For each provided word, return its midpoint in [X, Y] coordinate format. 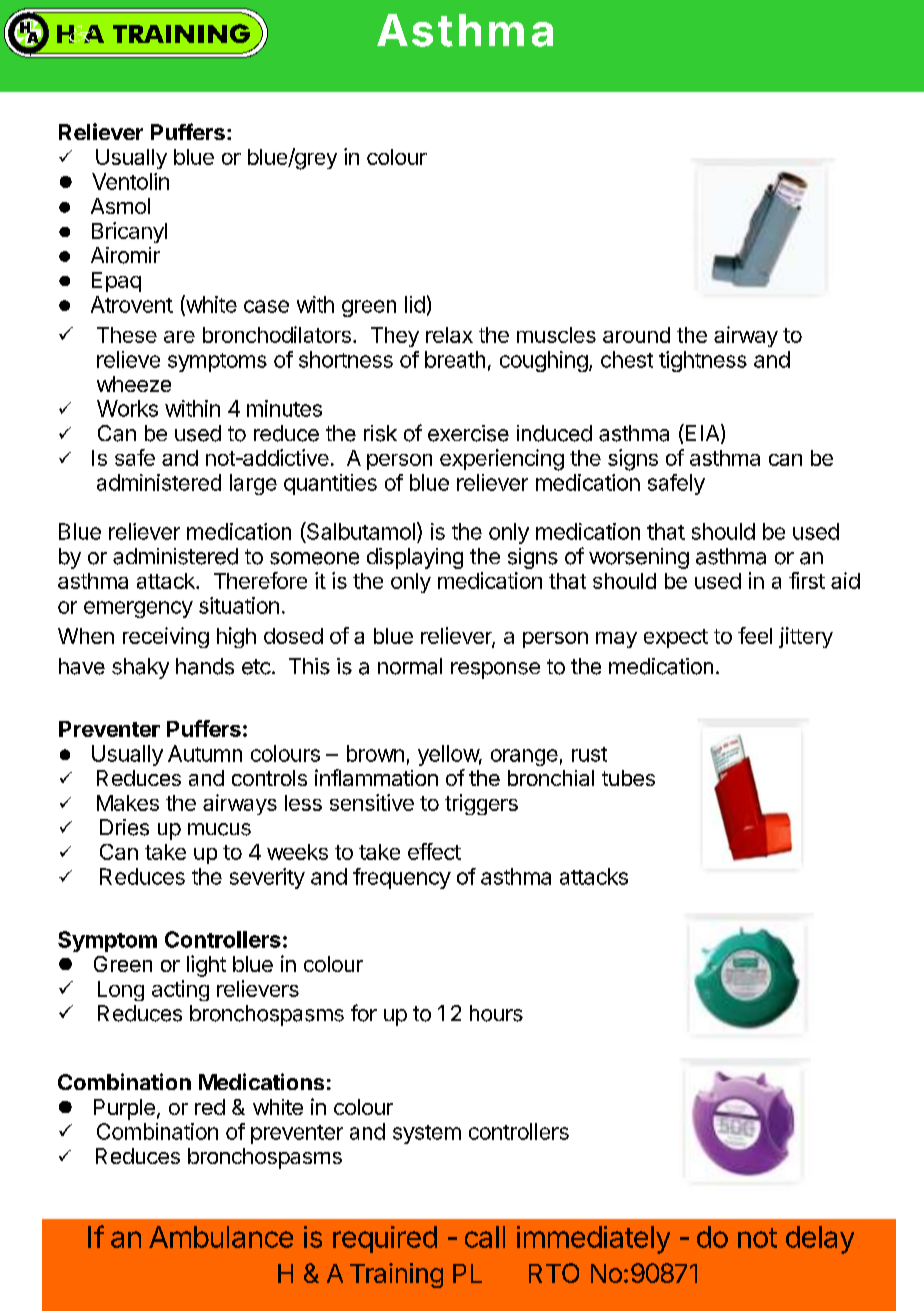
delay [820, 1240]
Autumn [205, 753]
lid [415, 304]
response [495, 670]
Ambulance [221, 1237]
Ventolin [130, 181]
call [485, 1237]
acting [180, 990]
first [807, 580]
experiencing [502, 460]
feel [755, 635]
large [253, 484]
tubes [628, 778]
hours [496, 1013]
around [636, 335]
